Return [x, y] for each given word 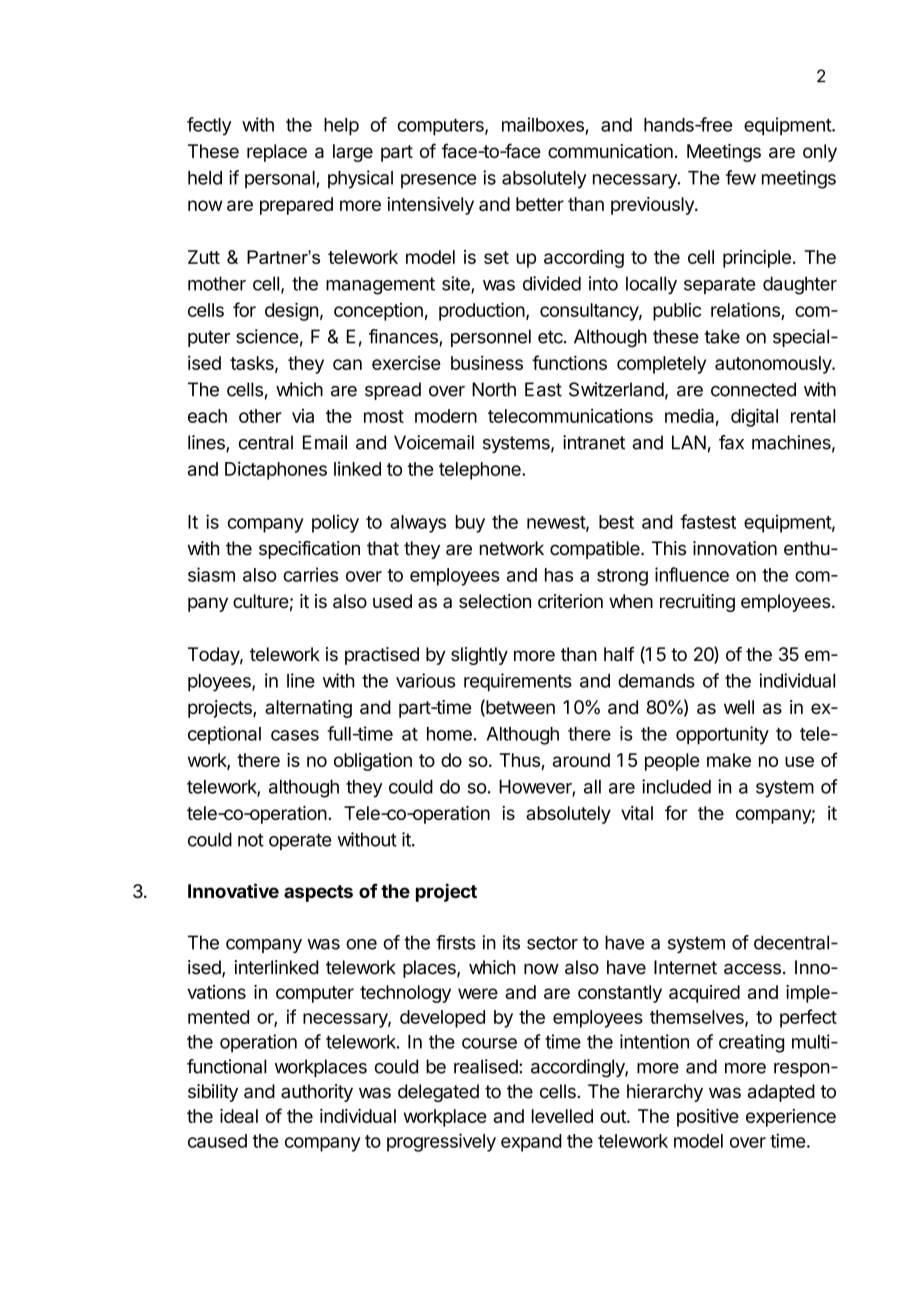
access [752, 969]
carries [310, 574]
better [540, 204]
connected [753, 389]
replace [277, 153]
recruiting [697, 603]
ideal [239, 1116]
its [511, 942]
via [303, 416]
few [741, 177]
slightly [479, 656]
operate [300, 841]
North [494, 389]
